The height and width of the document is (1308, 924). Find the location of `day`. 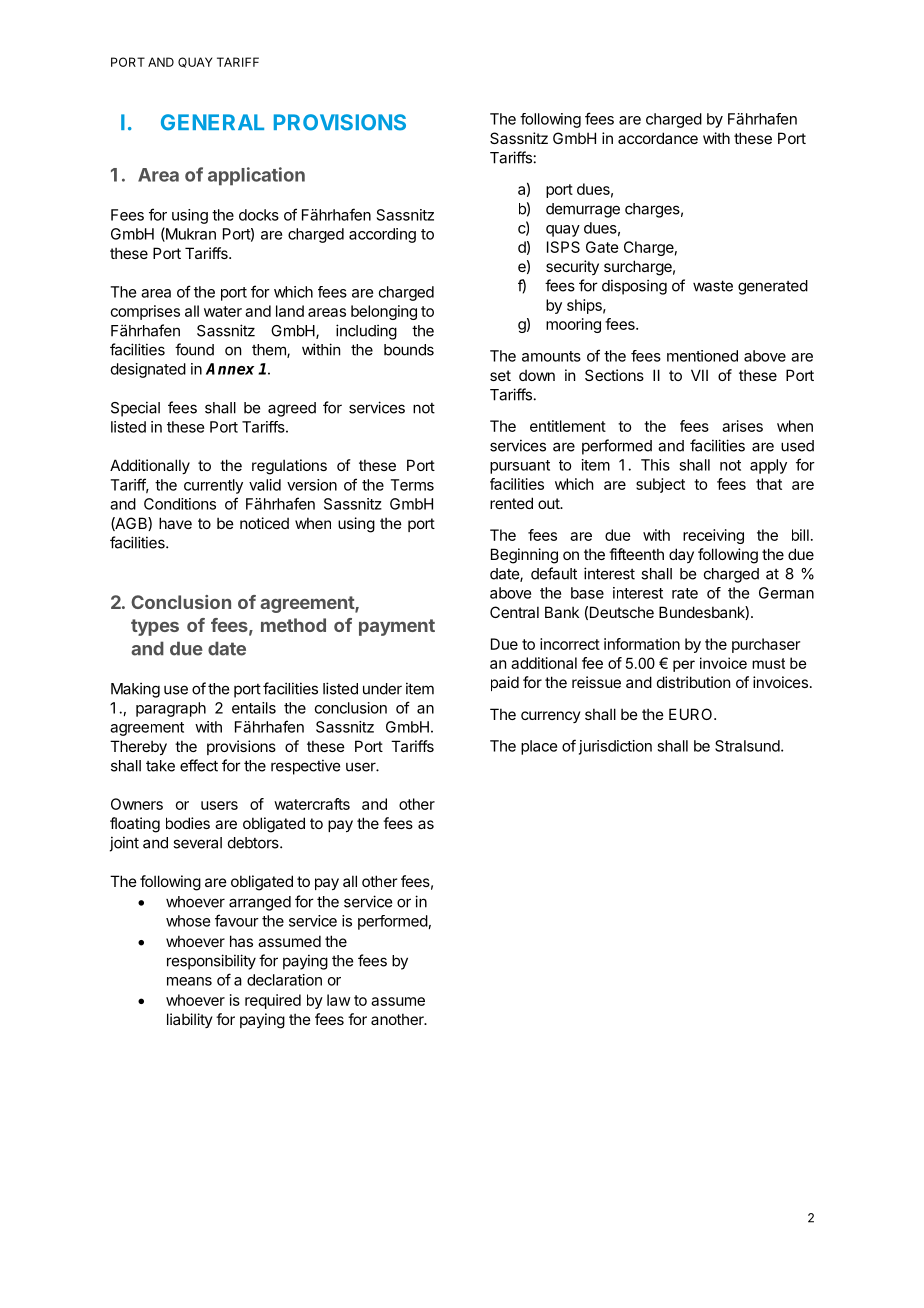

day is located at coordinates (681, 555).
